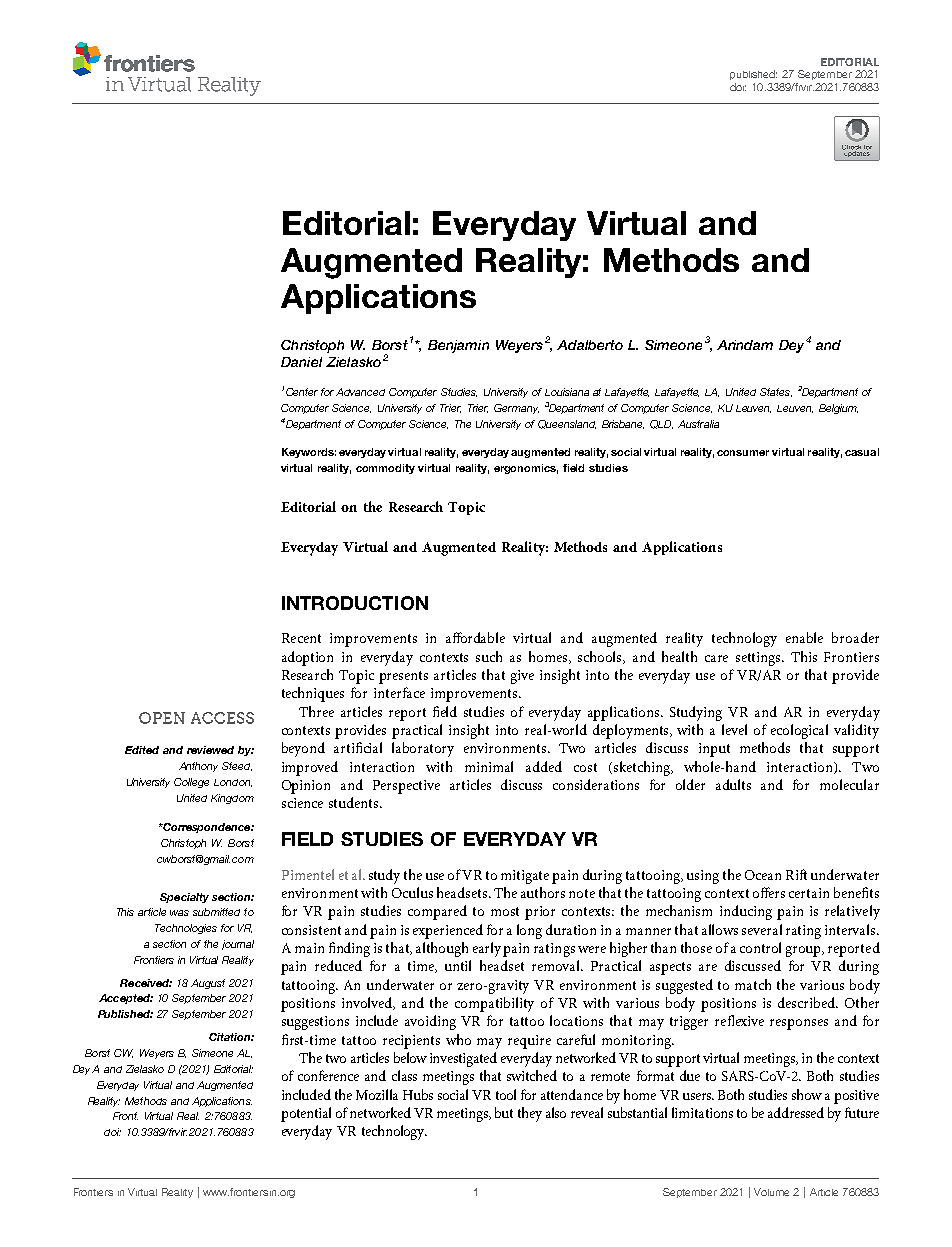 The height and width of the screenshot is (1247, 952). What do you see at coordinates (301, 362) in the screenshot?
I see `Daniel` at bounding box center [301, 362].
